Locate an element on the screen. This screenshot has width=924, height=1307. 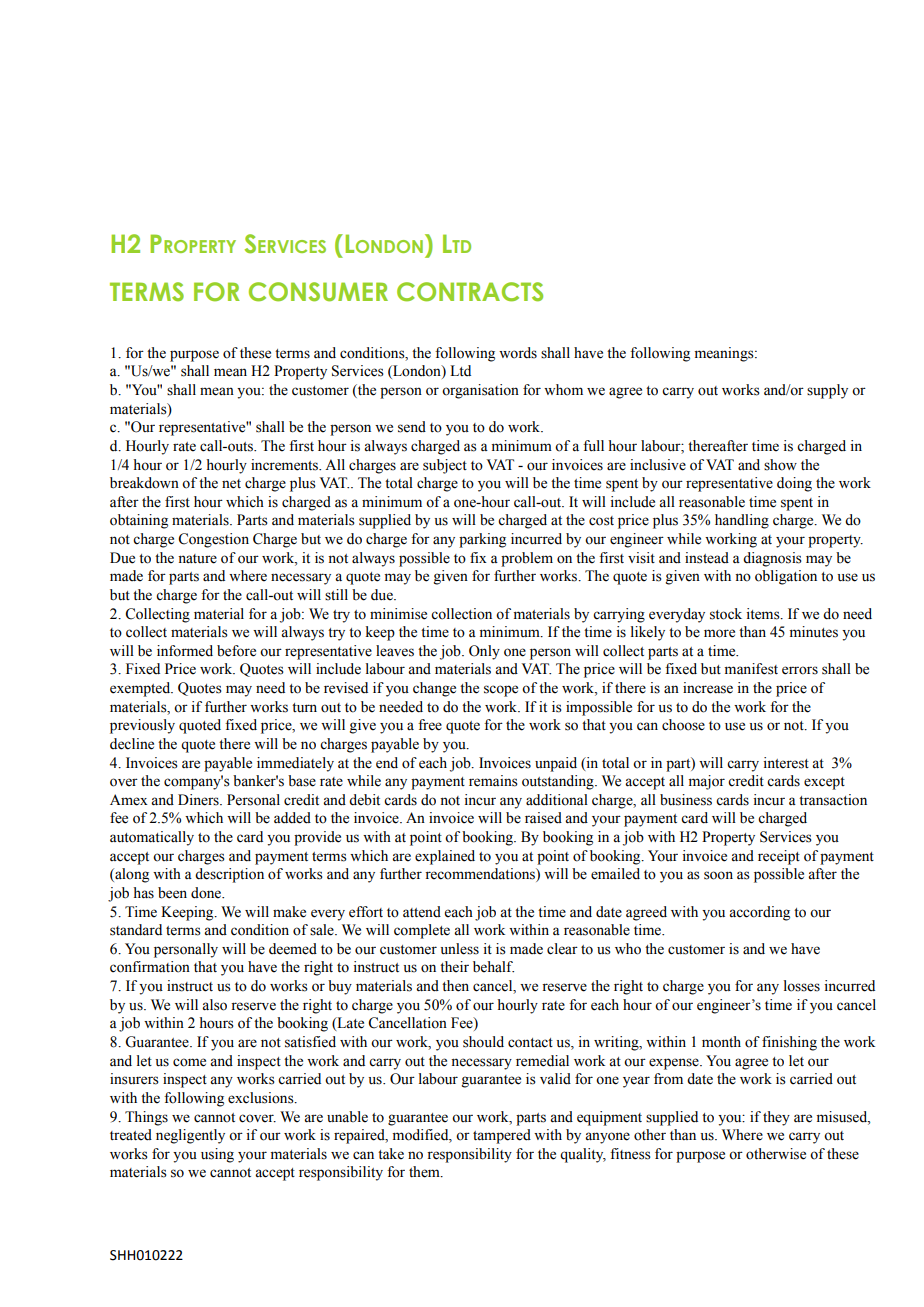
supply is located at coordinates (827, 391).
